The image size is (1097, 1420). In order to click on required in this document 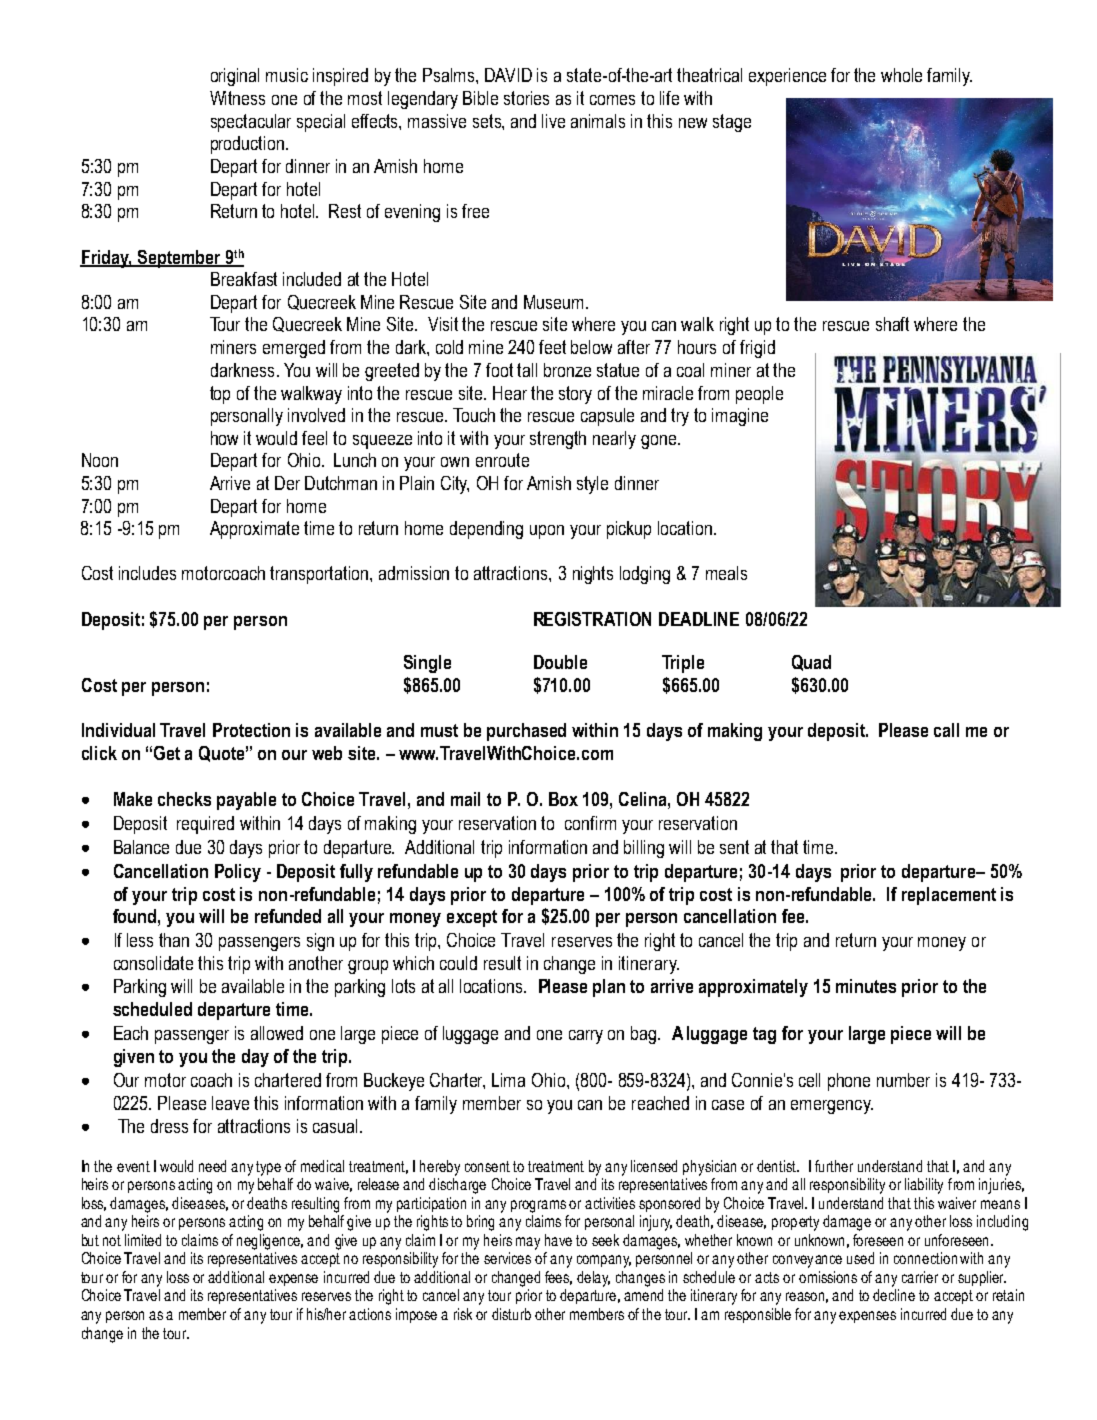, I will do `click(205, 825)`.
